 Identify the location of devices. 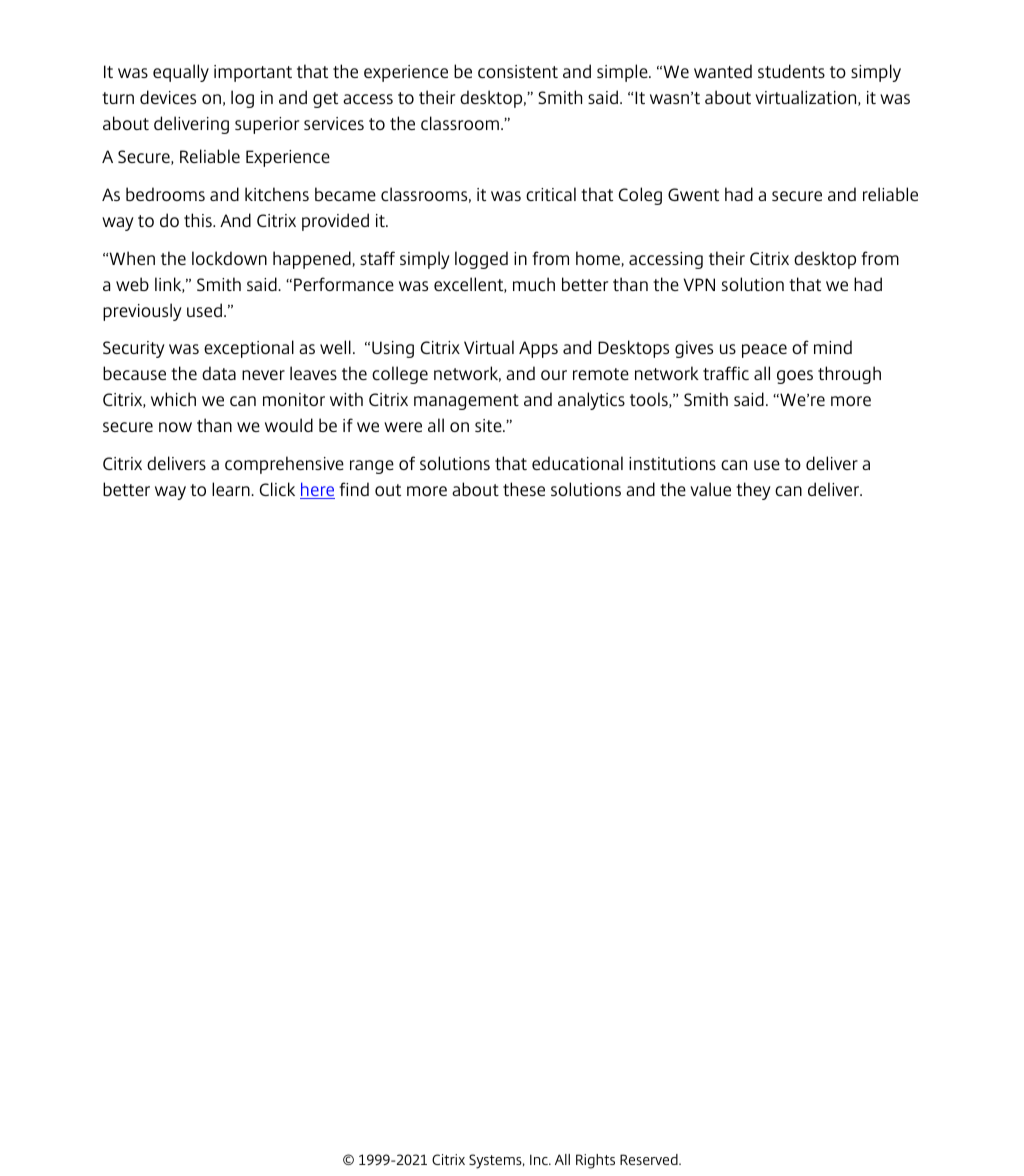
(168, 97).
